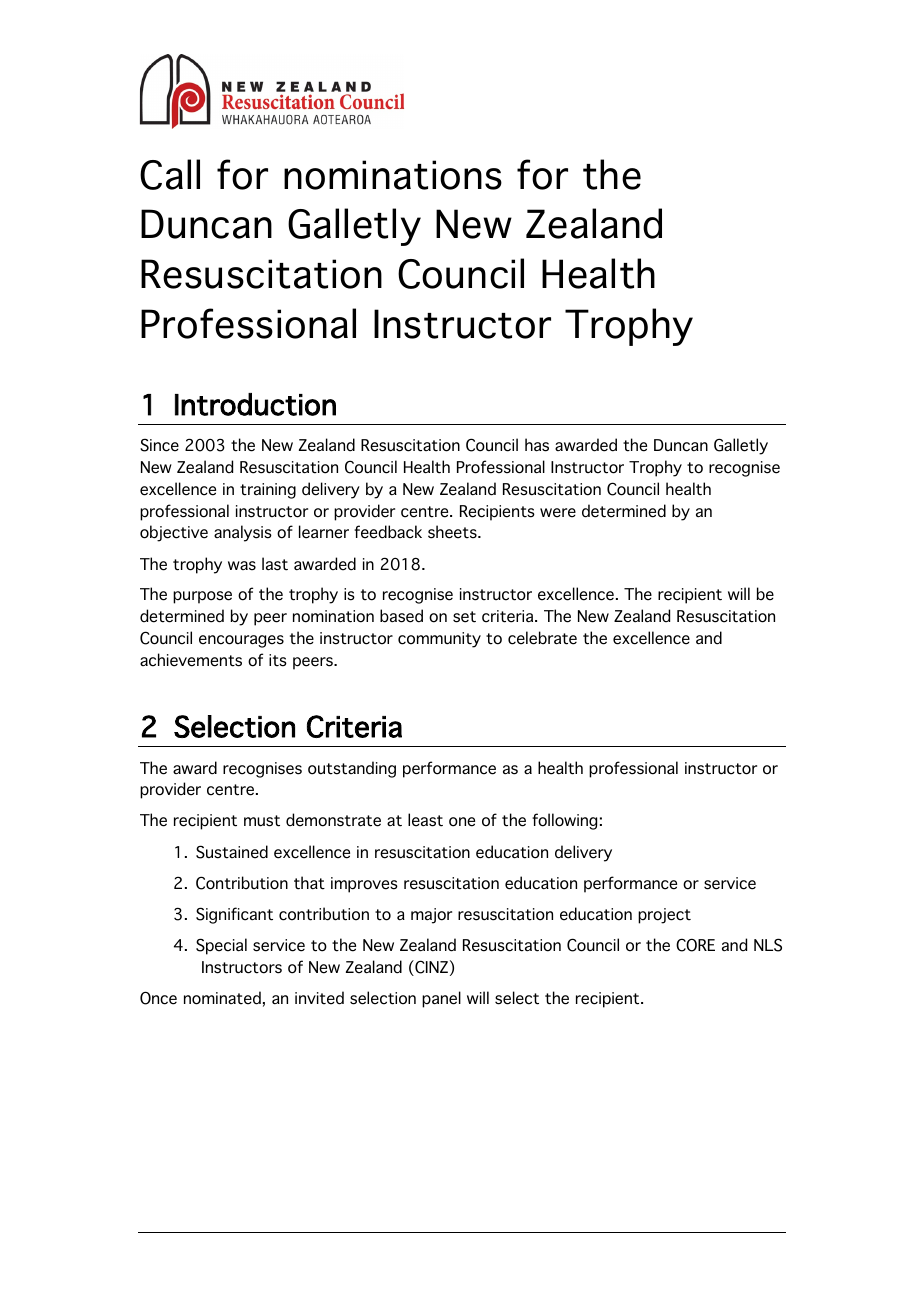  What do you see at coordinates (453, 532) in the document?
I see `sheets` at bounding box center [453, 532].
